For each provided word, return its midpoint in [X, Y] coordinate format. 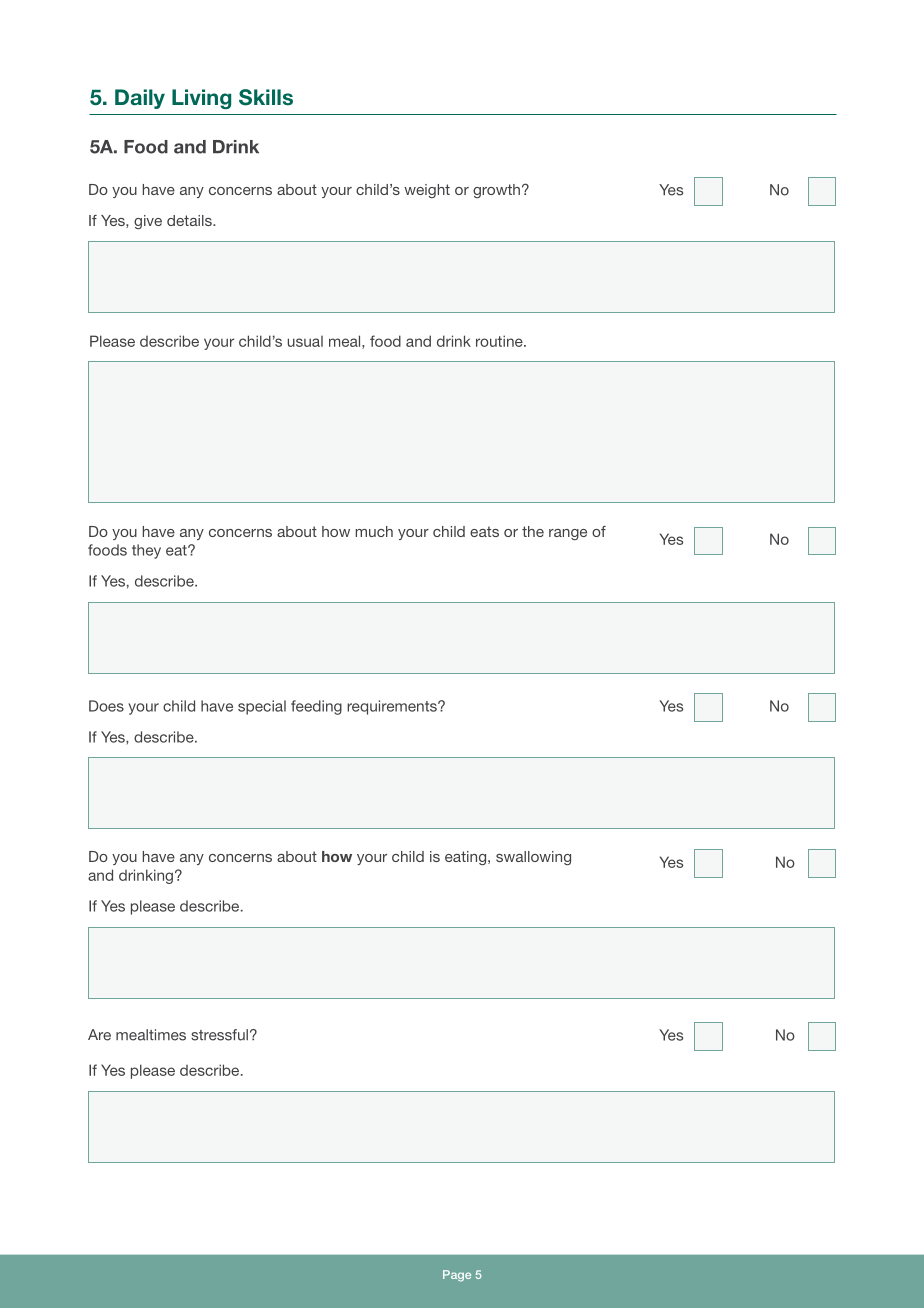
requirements [393, 707]
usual [305, 341]
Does [106, 706]
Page [457, 1276]
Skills [266, 97]
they [146, 551]
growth [496, 191]
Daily [140, 99]
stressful [219, 1035]
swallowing [533, 858]
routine [500, 341]
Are [99, 1035]
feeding [316, 707]
